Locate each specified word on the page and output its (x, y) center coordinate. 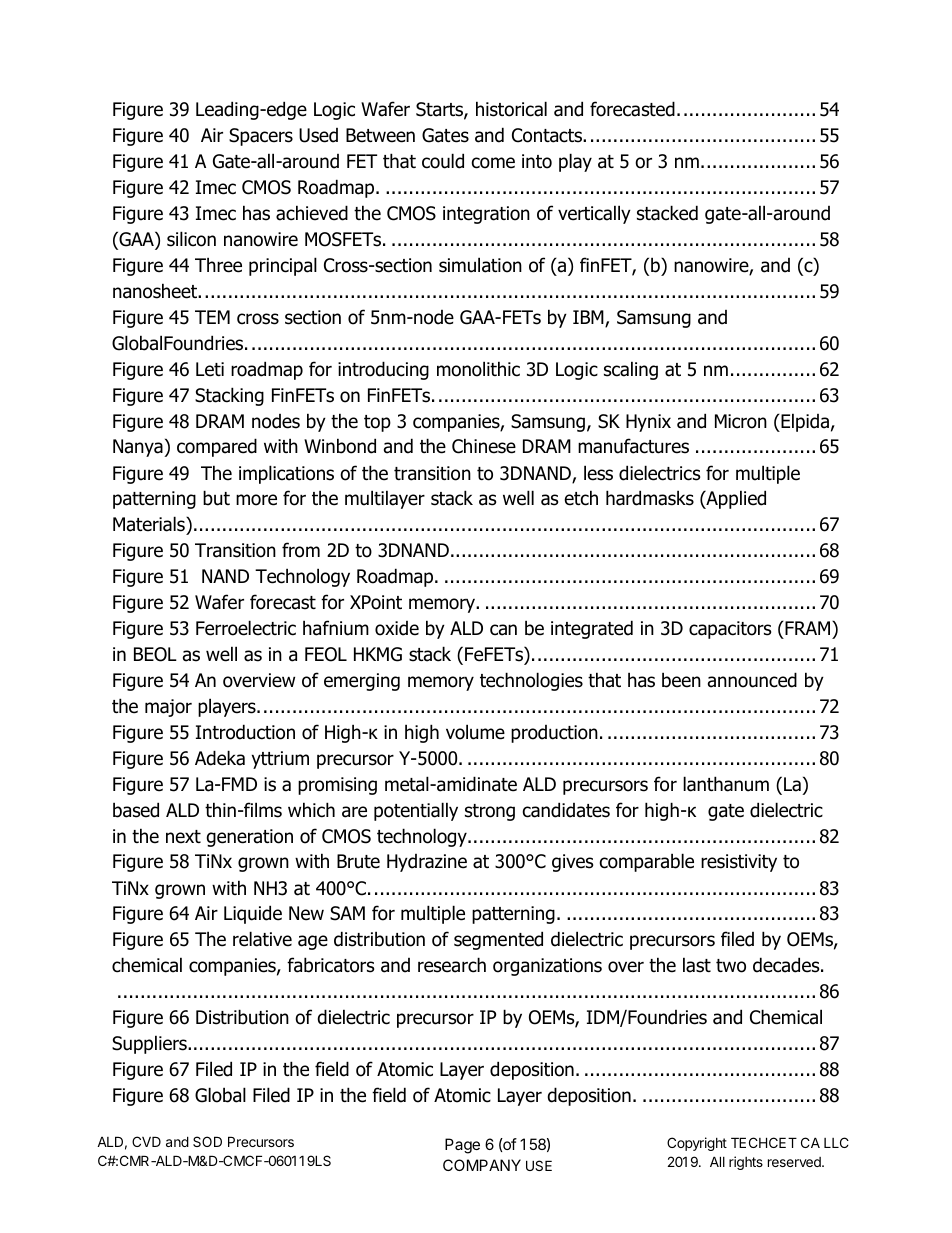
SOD (207, 1141)
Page (462, 1146)
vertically (594, 214)
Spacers (261, 137)
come (493, 163)
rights (746, 1163)
